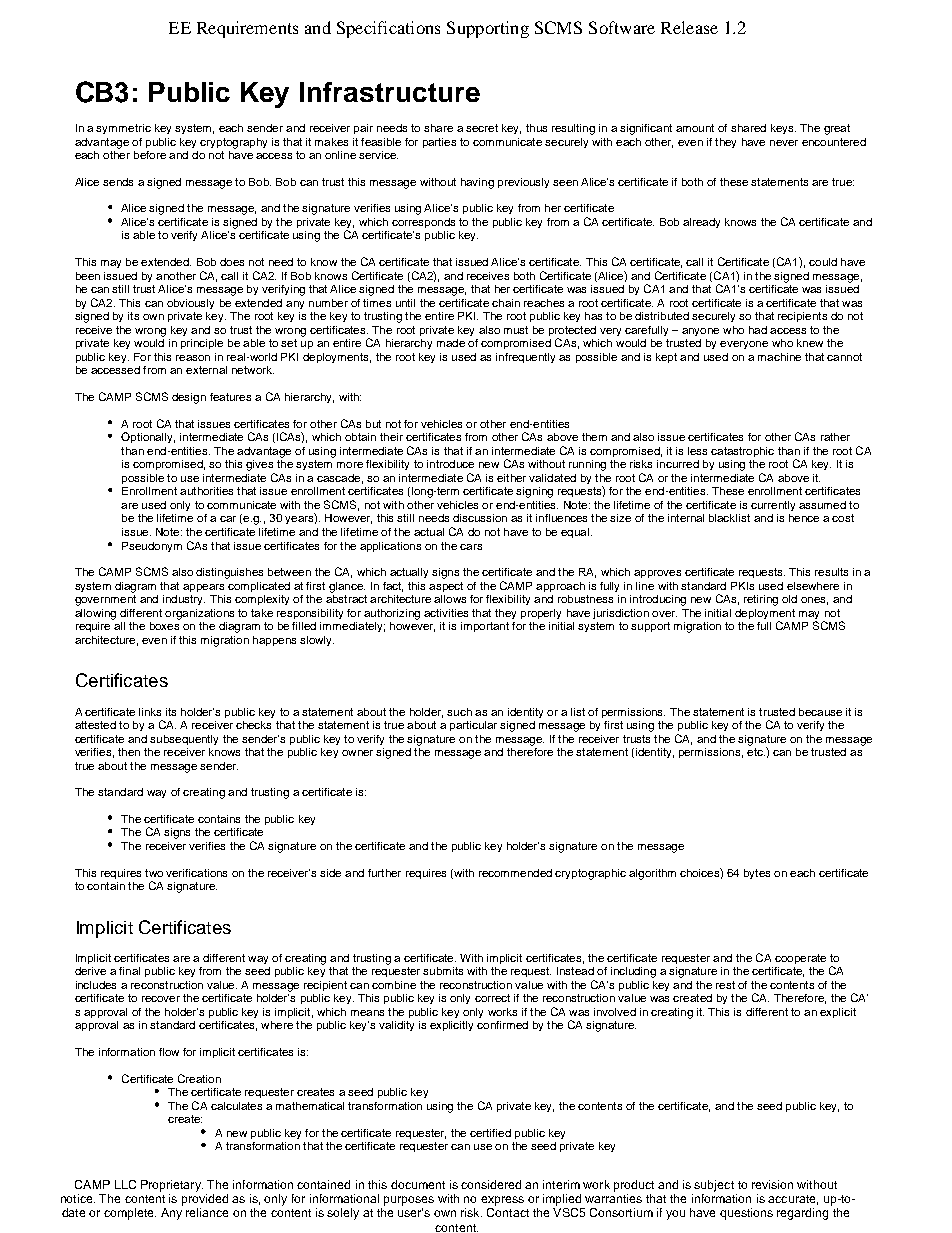 Image resolution: width=952 pixels, height=1233 pixels. What do you see at coordinates (761, 600) in the image?
I see `retiring` at bounding box center [761, 600].
